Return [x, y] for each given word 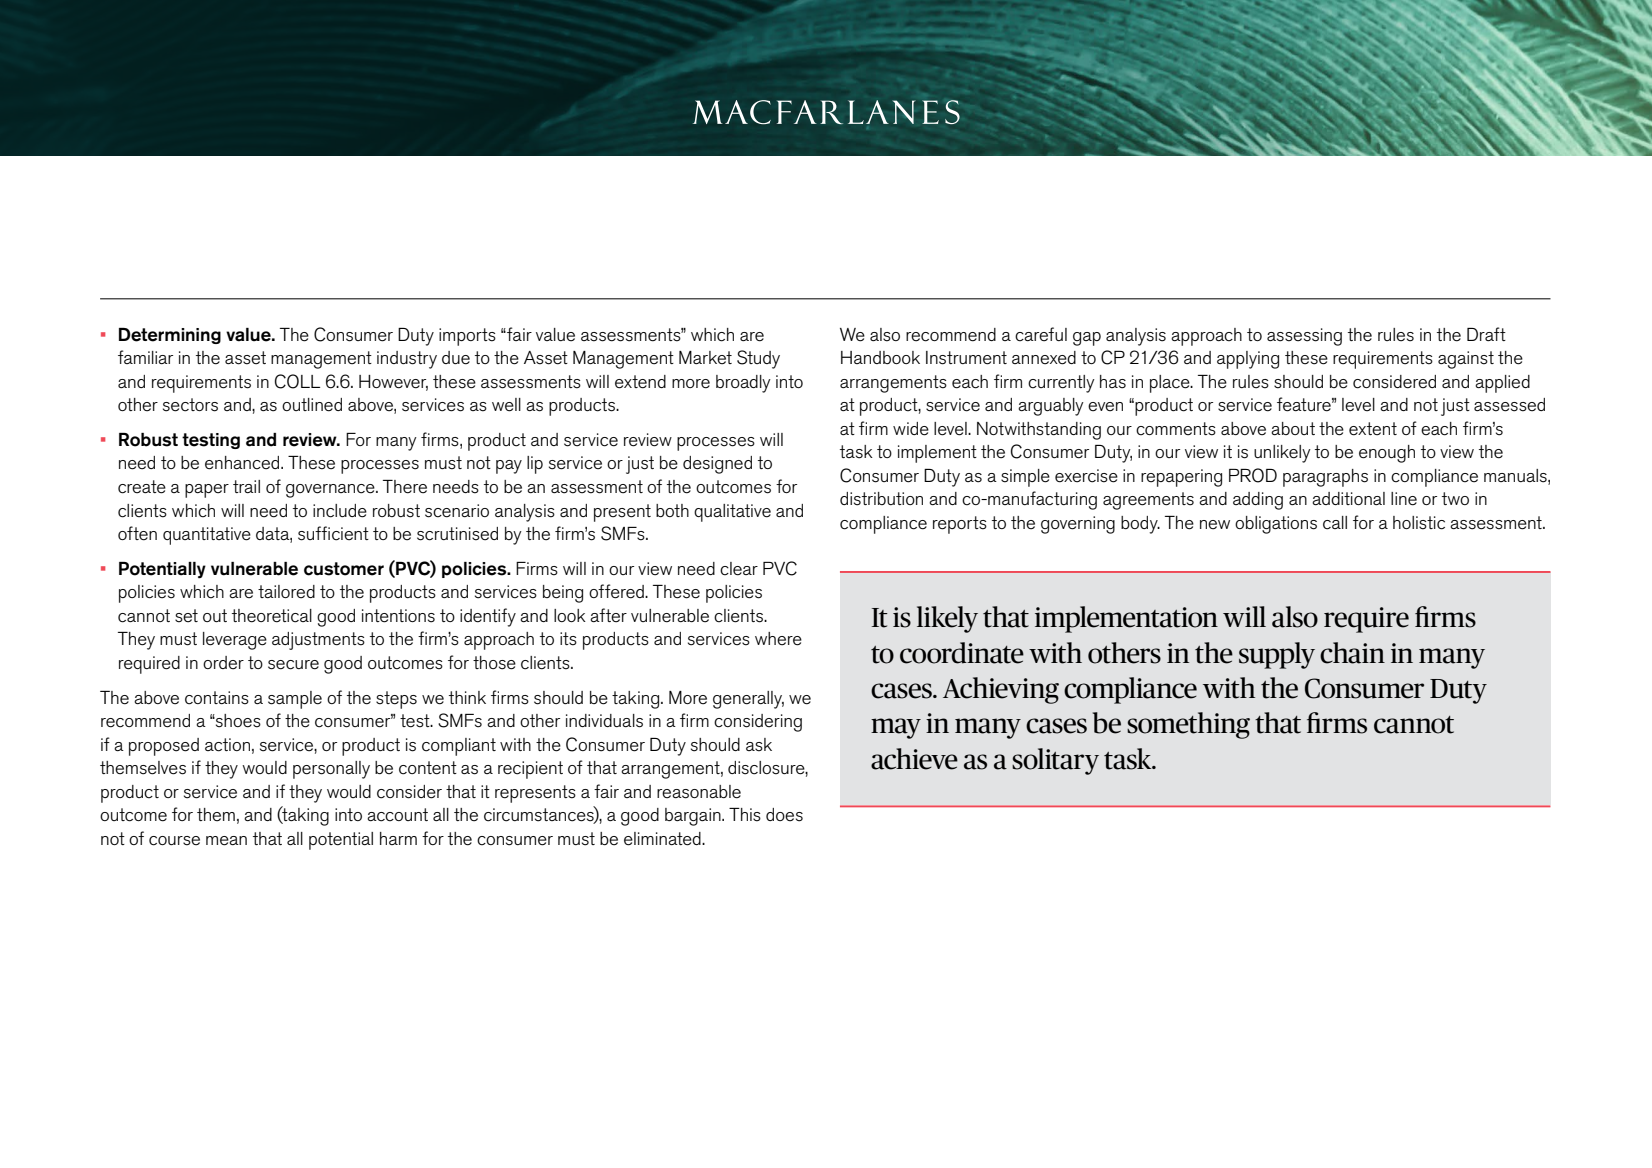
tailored [286, 592]
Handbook [880, 357]
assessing [1304, 337]
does [784, 815]
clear [739, 569]
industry [407, 360]
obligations [1276, 525]
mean [226, 841]
